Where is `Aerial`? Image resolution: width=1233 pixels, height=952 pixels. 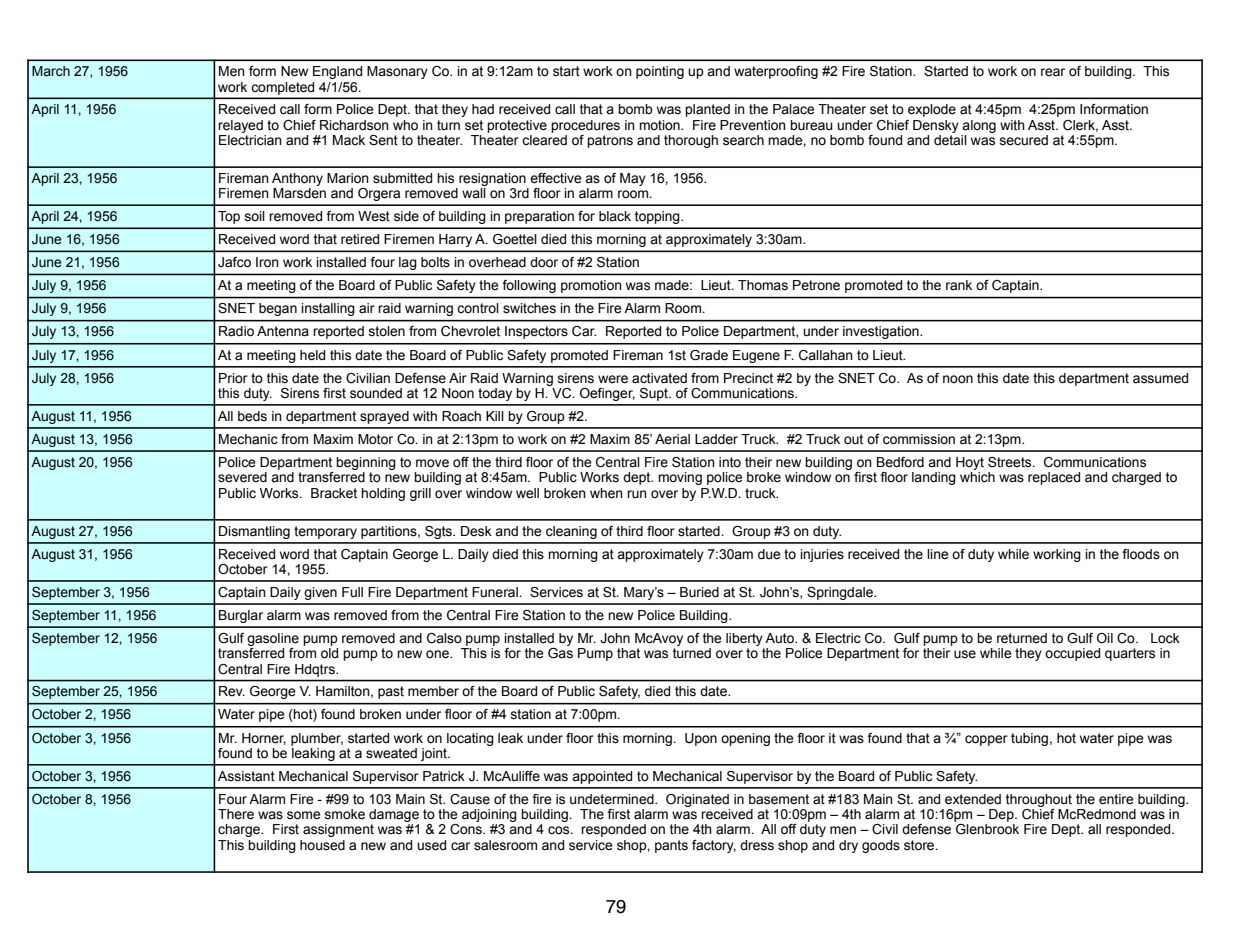
Aerial is located at coordinates (672, 439).
